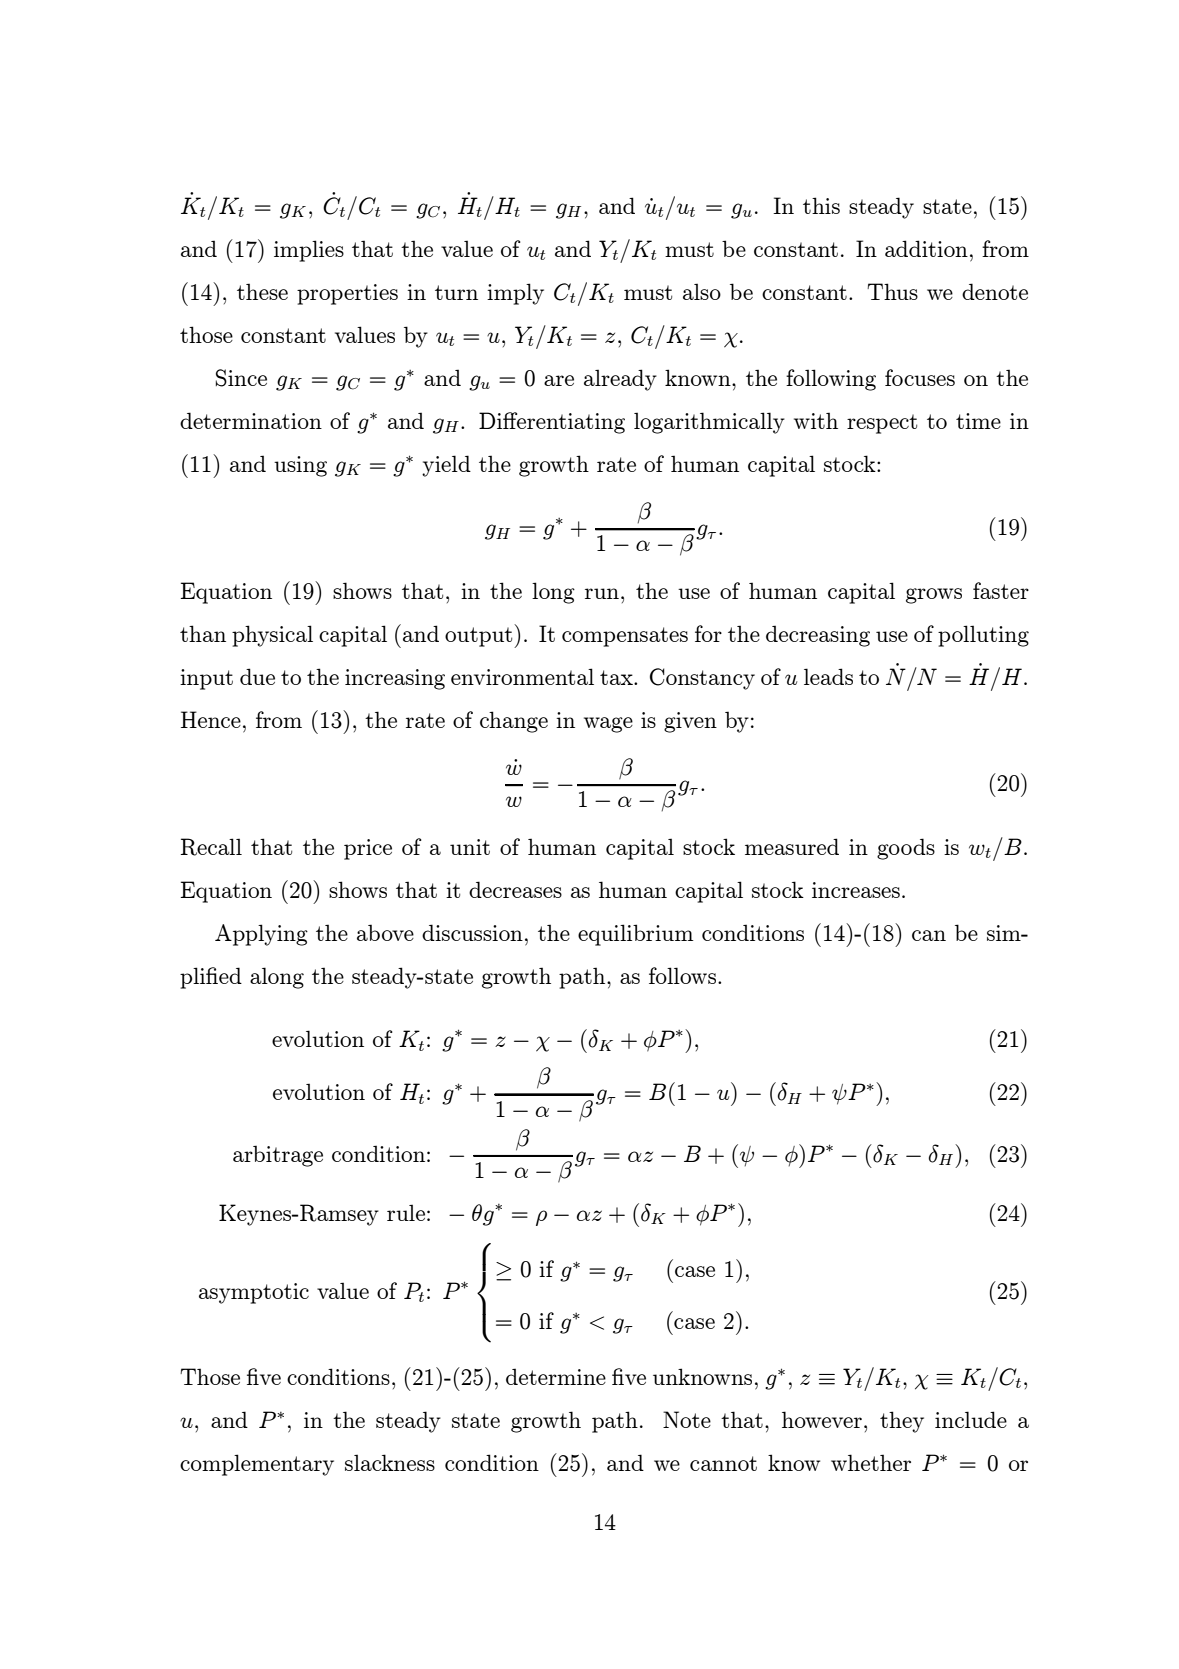 The height and width of the screenshot is (1669, 1179). I want to click on respect, so click(882, 424).
